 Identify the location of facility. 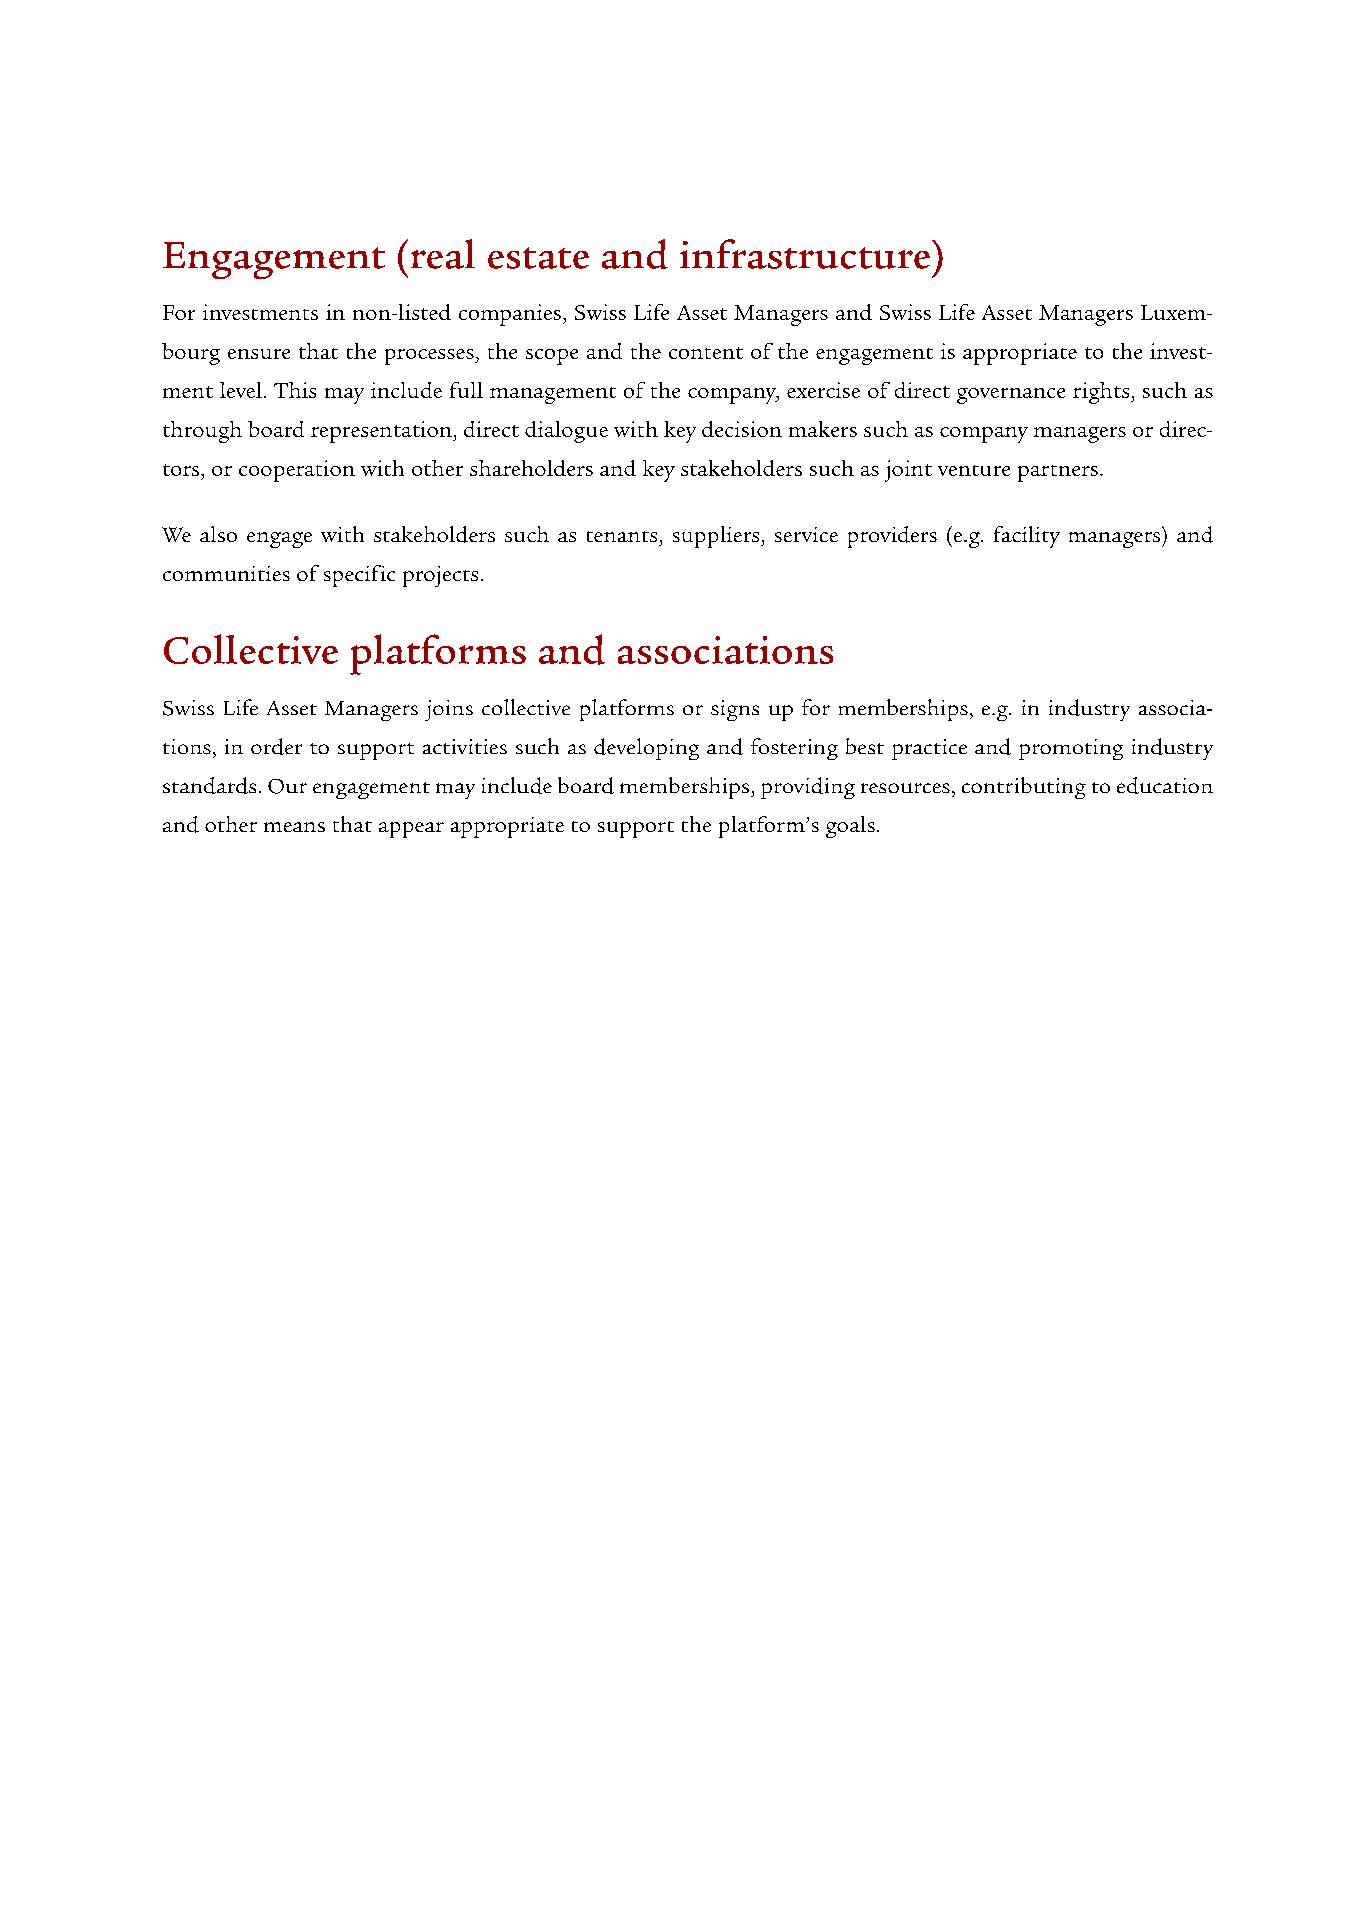
(1027, 537).
